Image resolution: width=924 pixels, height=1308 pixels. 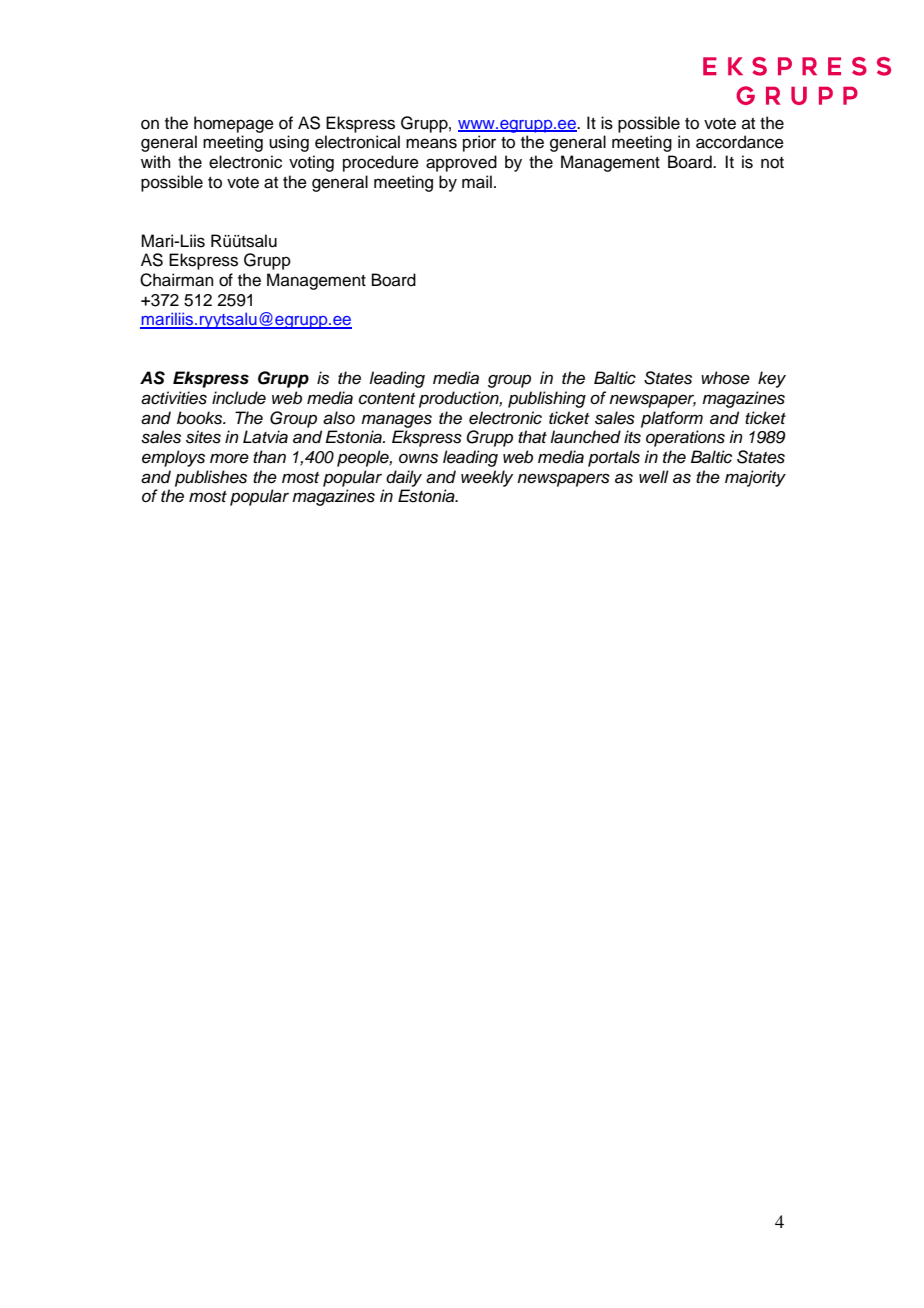 What do you see at coordinates (487, 478) in the screenshot?
I see `weekly` at bounding box center [487, 478].
